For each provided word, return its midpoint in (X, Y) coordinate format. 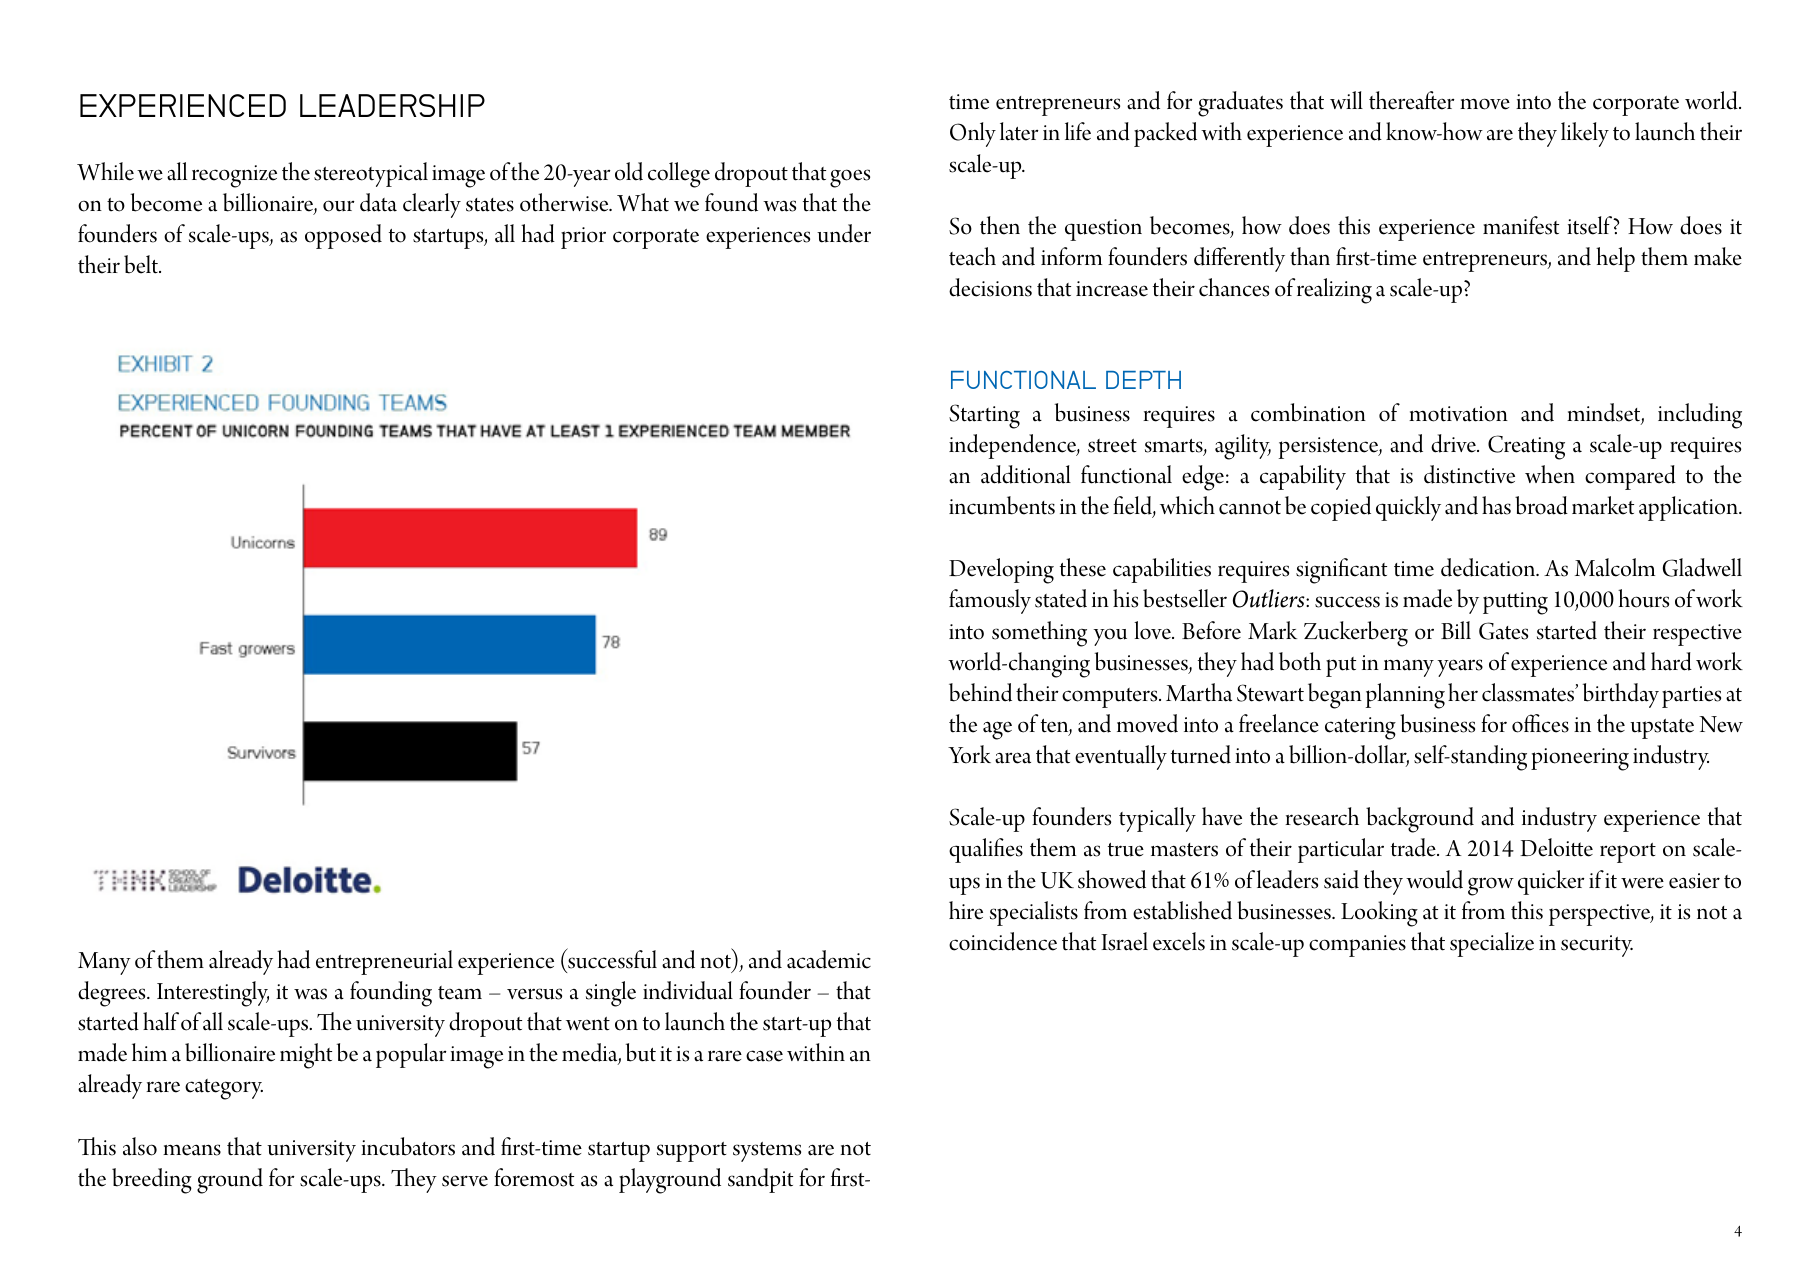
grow (1491, 886)
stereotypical (371, 174)
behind (980, 692)
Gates (1503, 631)
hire (966, 910)
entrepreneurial (384, 962)
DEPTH (1143, 380)
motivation (1458, 414)
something (1039, 634)
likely (1585, 134)
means (192, 1150)
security (1597, 946)
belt (142, 264)
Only (973, 134)
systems (767, 1152)
